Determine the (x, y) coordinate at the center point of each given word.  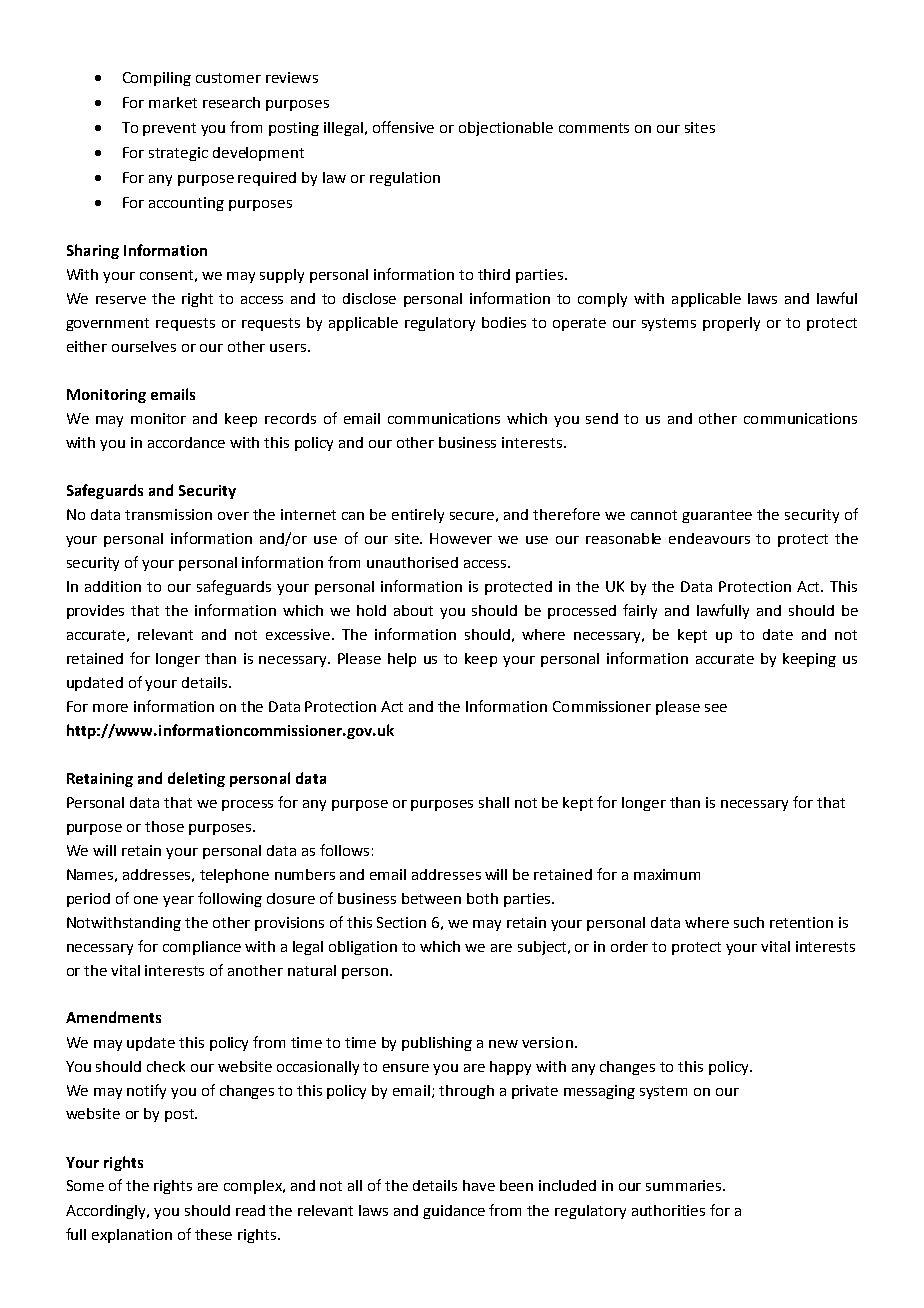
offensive (403, 127)
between (431, 898)
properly (731, 324)
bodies (504, 322)
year (178, 901)
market (173, 102)
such (749, 922)
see (716, 708)
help (402, 660)
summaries (685, 1185)
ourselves (144, 346)
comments (594, 128)
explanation (132, 1236)
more (110, 708)
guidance (454, 1212)
